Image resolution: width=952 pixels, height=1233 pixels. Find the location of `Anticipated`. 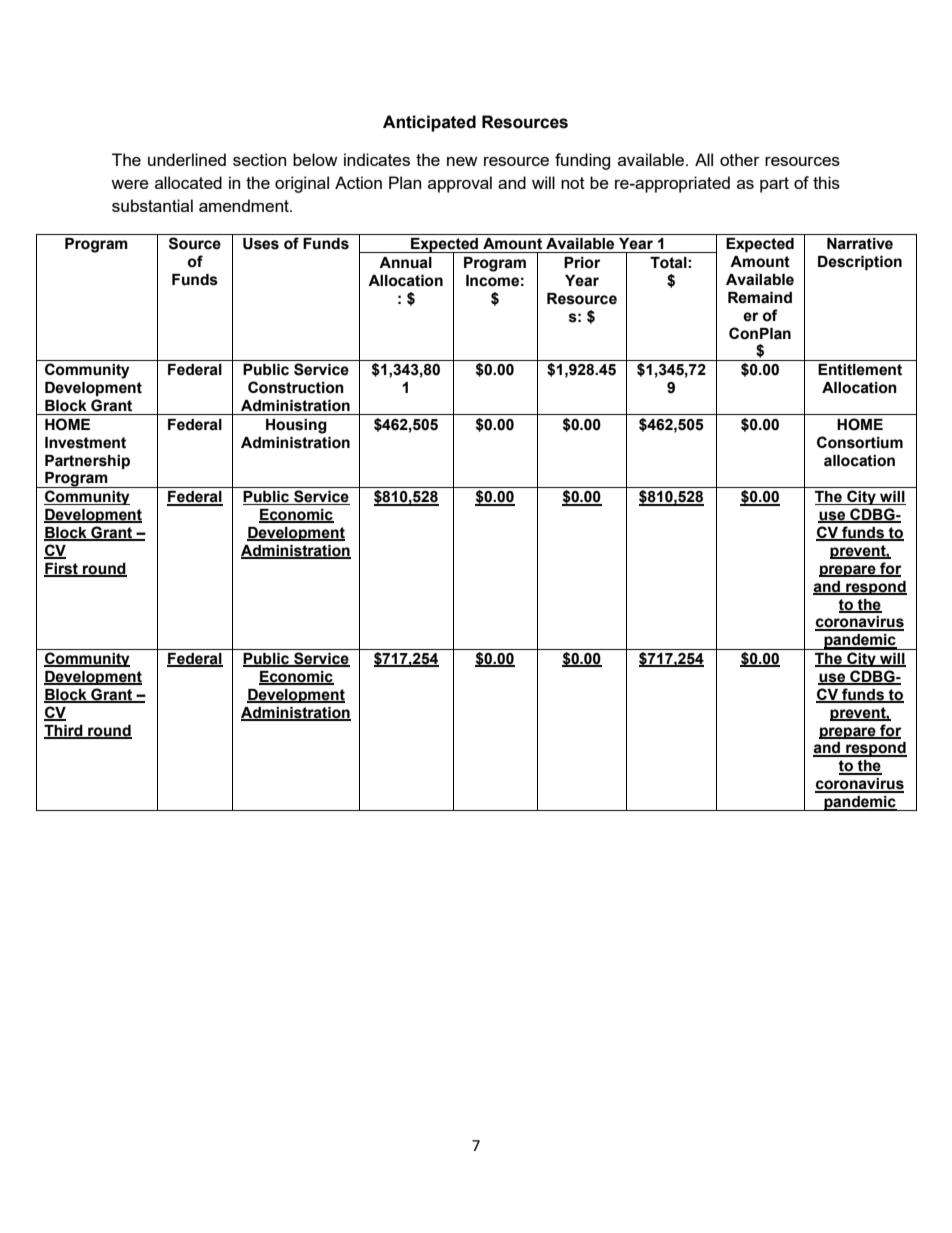

Anticipated is located at coordinates (429, 123).
